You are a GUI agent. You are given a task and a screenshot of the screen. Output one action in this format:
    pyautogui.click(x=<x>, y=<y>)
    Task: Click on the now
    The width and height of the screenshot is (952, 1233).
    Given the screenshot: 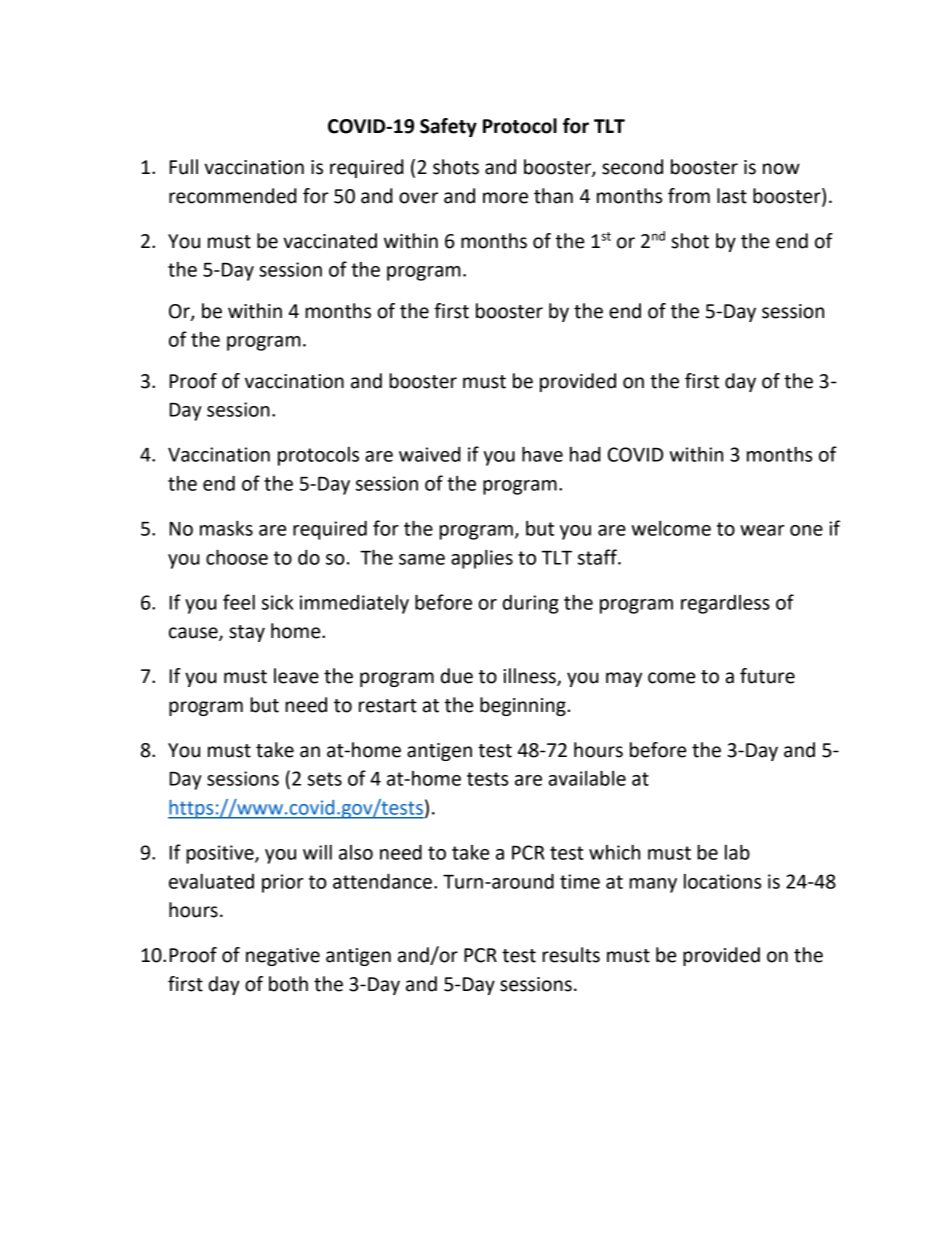 What is the action you would take?
    pyautogui.click(x=781, y=169)
